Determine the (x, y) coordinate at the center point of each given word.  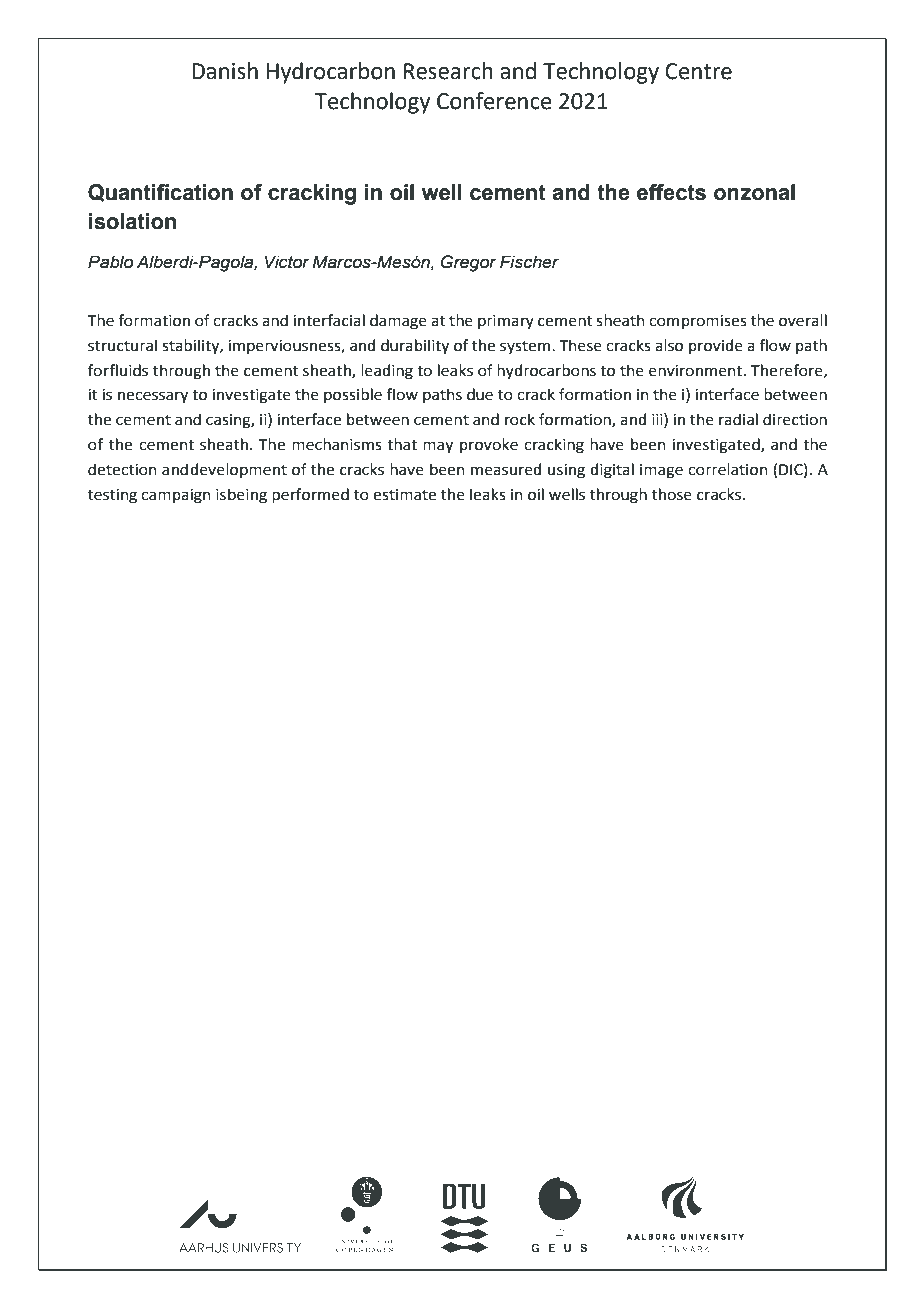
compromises (698, 322)
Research (448, 71)
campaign (176, 496)
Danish (225, 71)
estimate (404, 495)
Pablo (110, 262)
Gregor (469, 263)
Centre (698, 71)
